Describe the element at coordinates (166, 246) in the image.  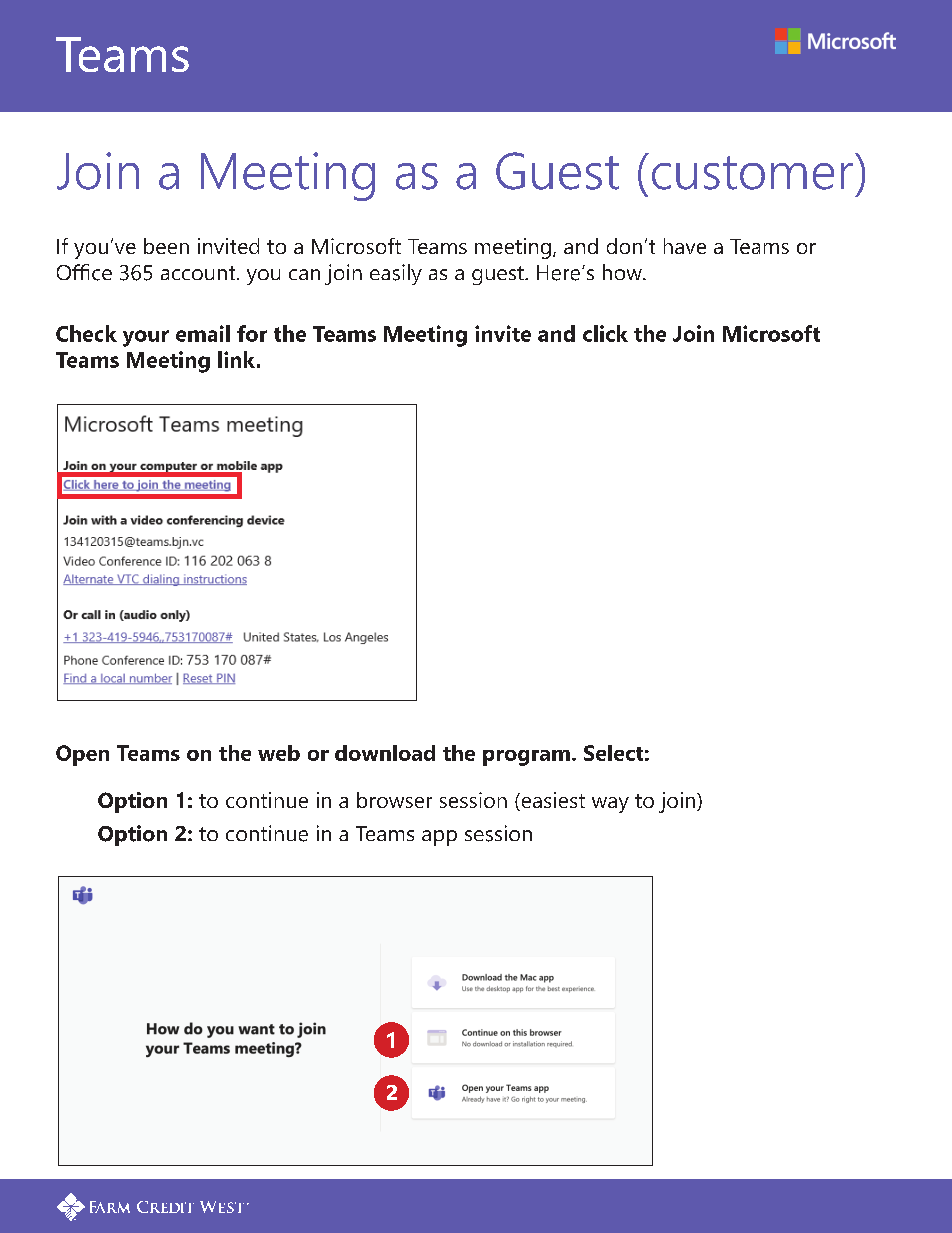
I see `been` at that location.
